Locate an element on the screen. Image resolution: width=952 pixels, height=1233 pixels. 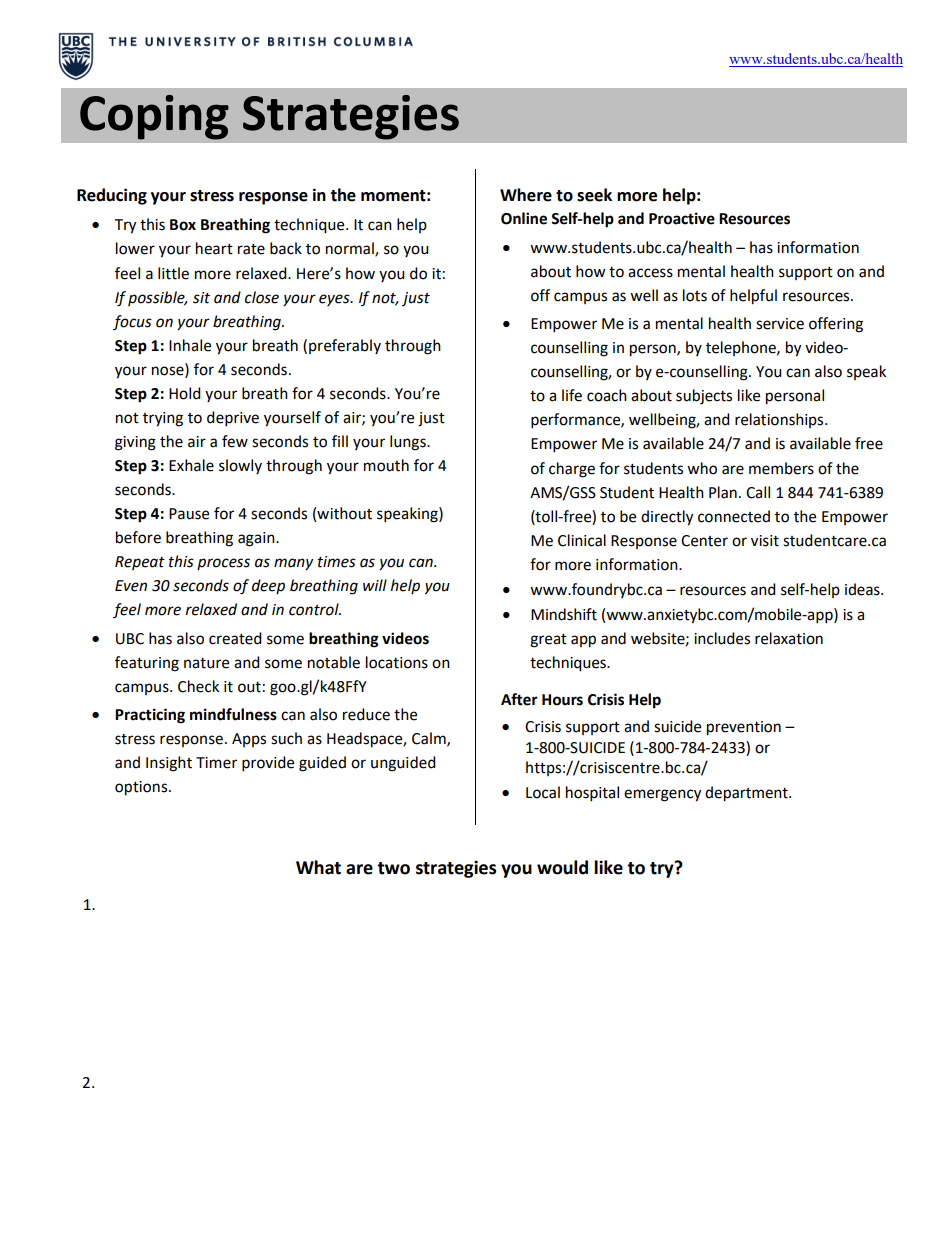
Proactive is located at coordinates (682, 218).
